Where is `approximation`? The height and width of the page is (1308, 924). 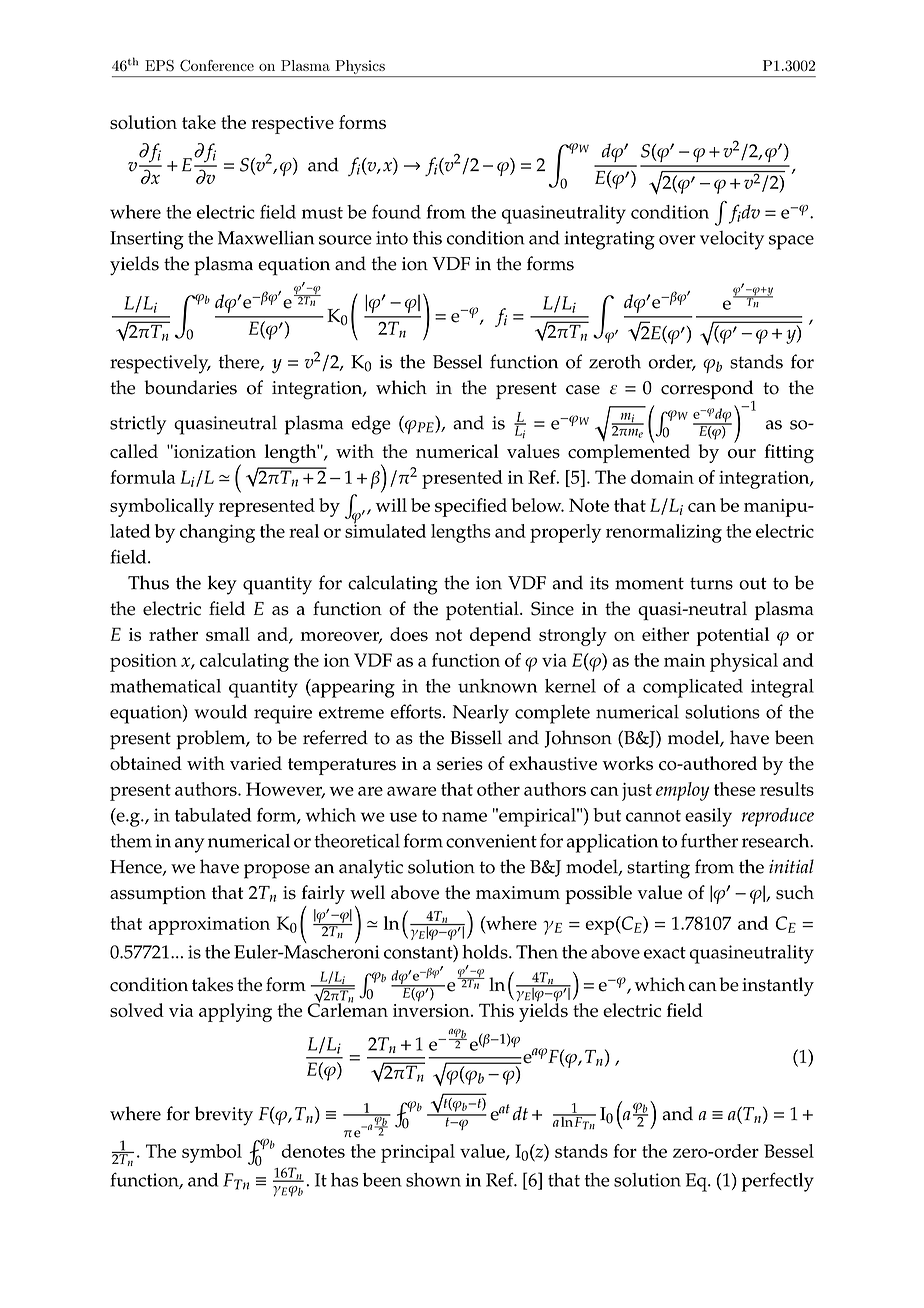
approximation is located at coordinates (209, 926).
